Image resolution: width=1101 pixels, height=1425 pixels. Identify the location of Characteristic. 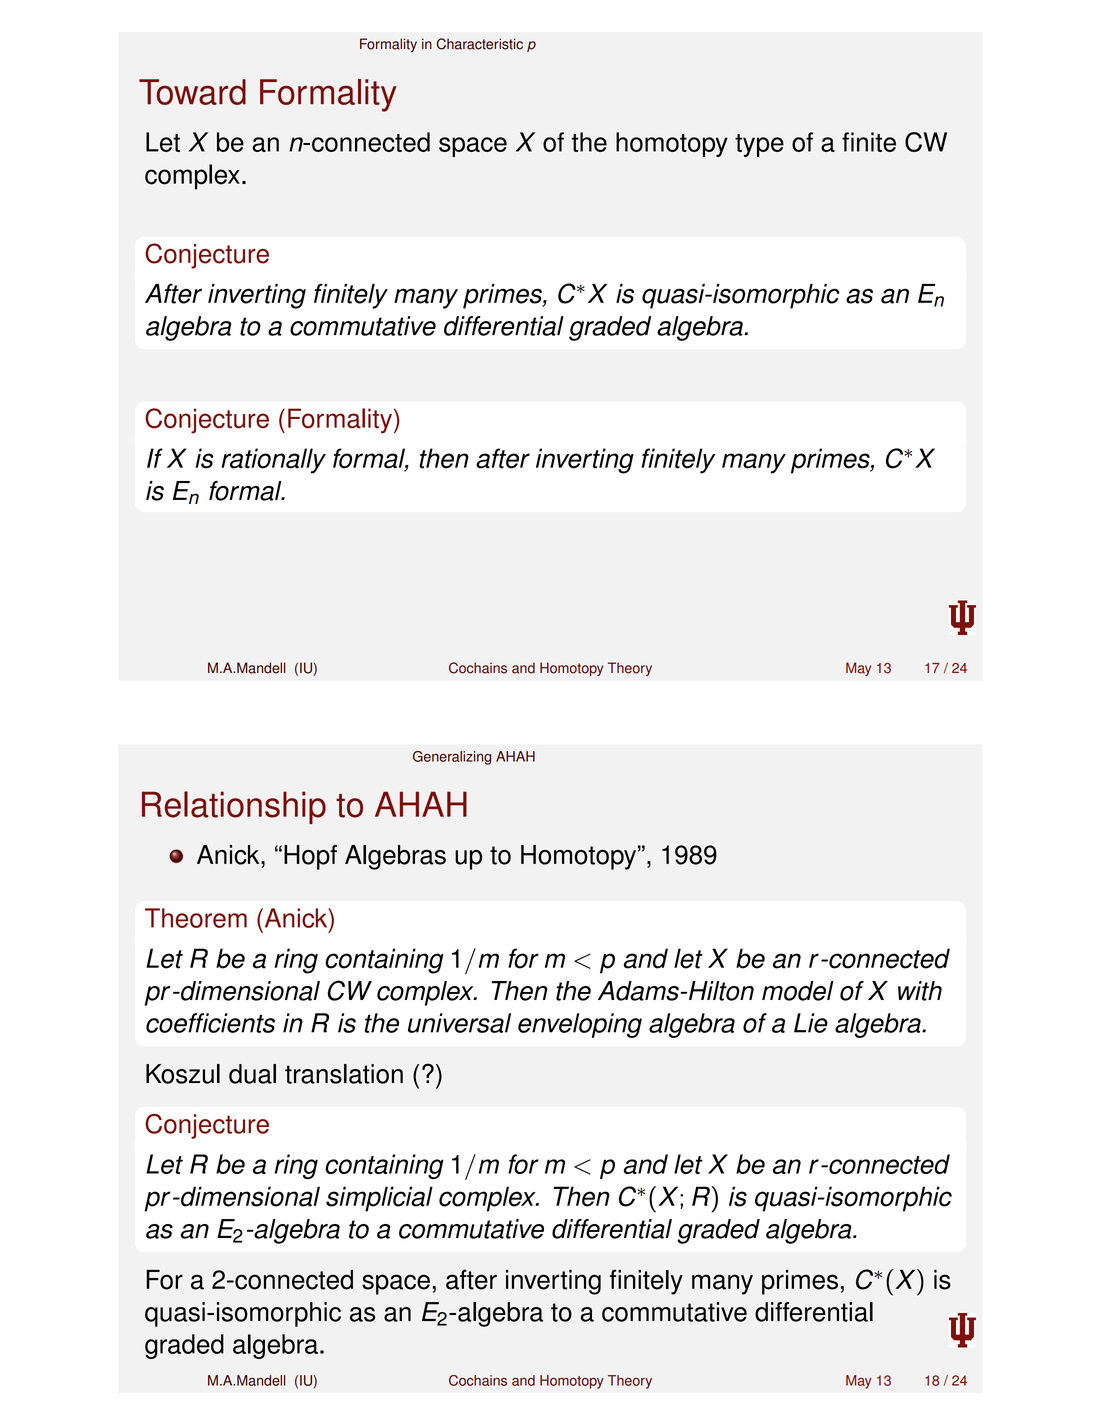
(480, 44).
